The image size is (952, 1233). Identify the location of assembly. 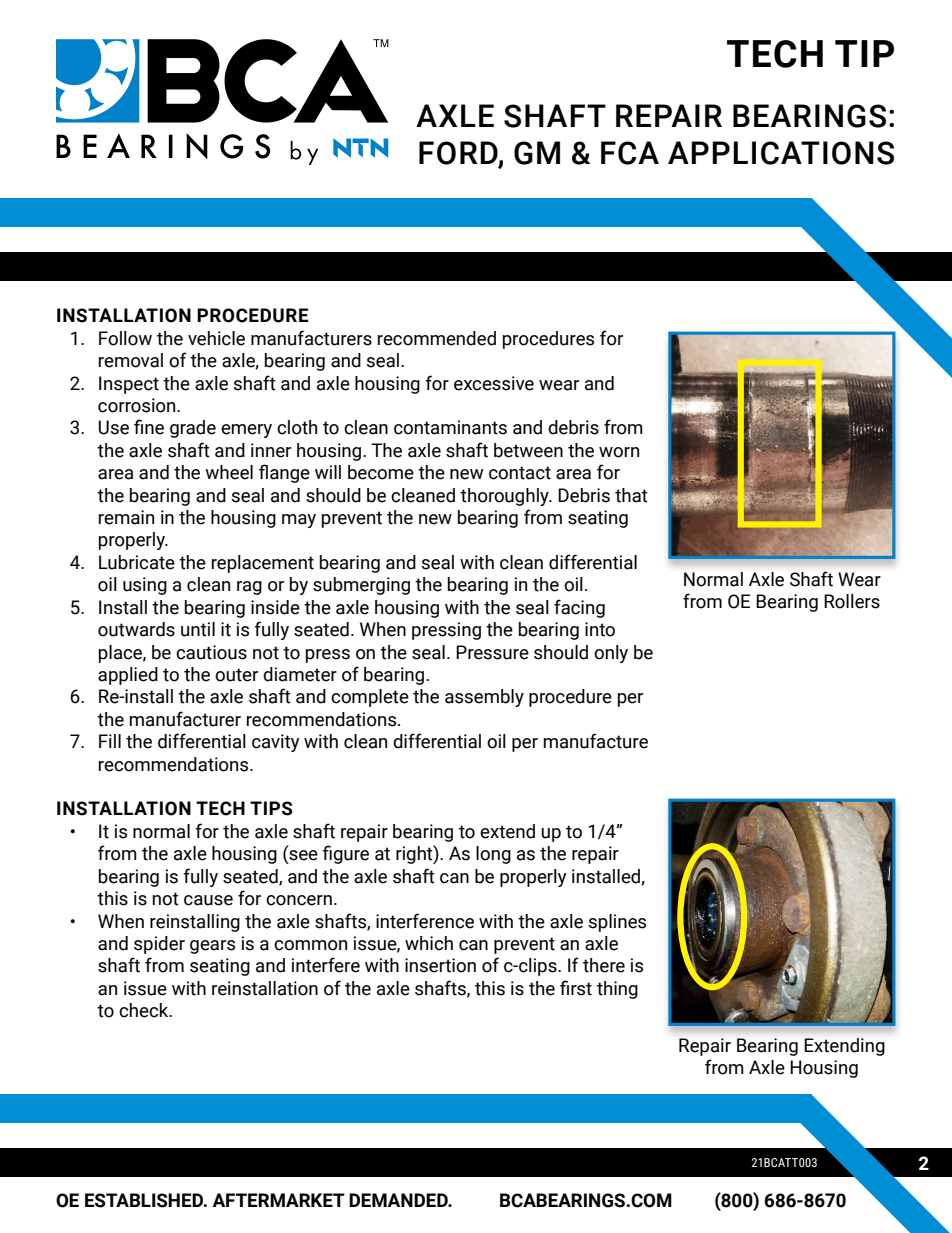
(484, 698).
